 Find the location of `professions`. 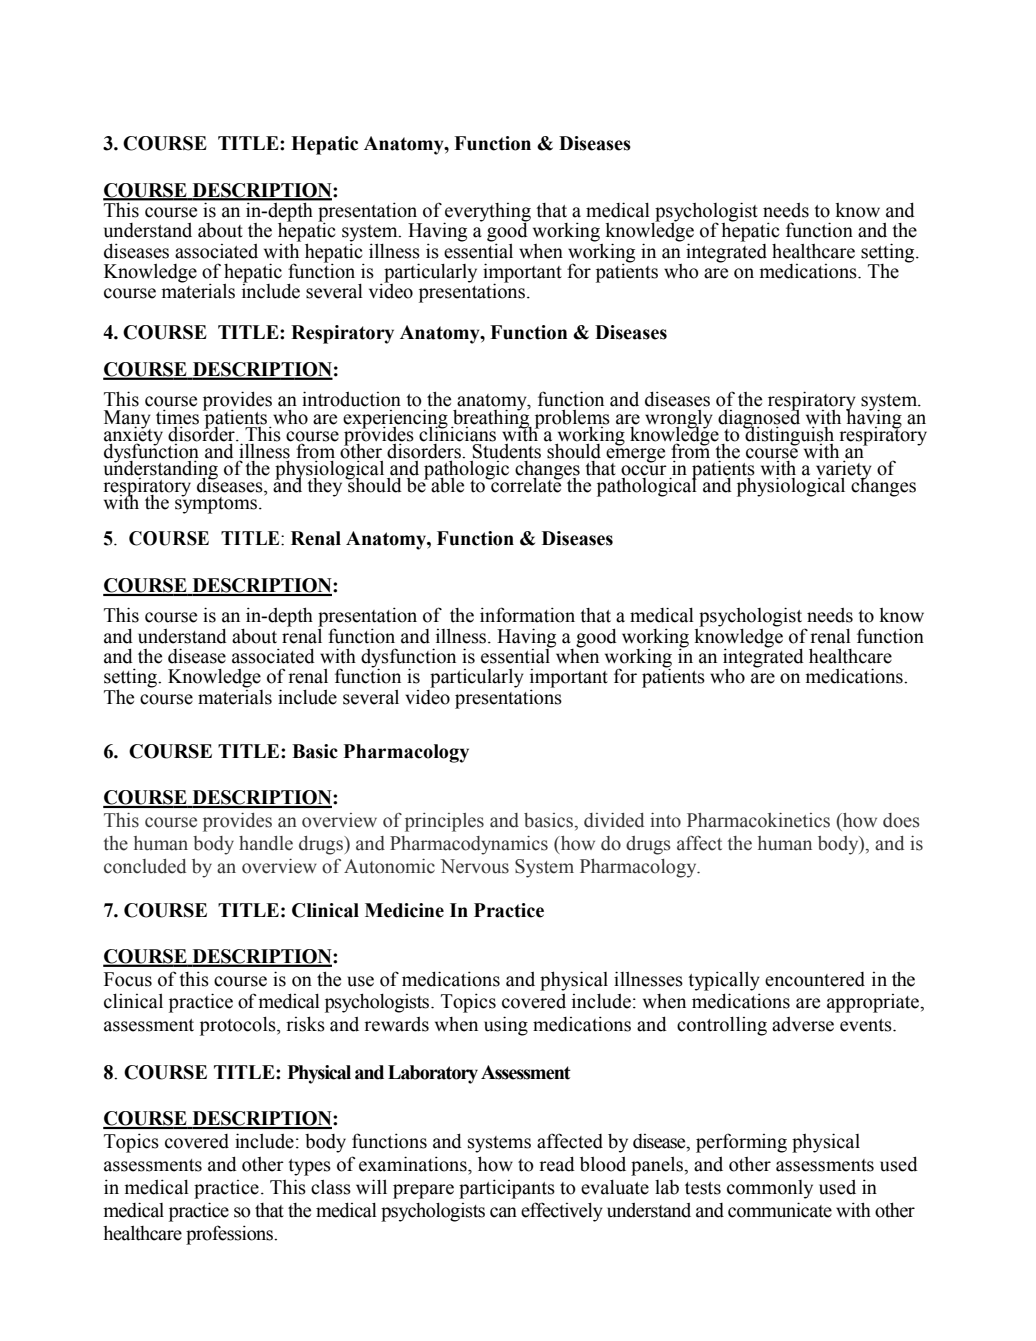

professions is located at coordinates (231, 1235).
